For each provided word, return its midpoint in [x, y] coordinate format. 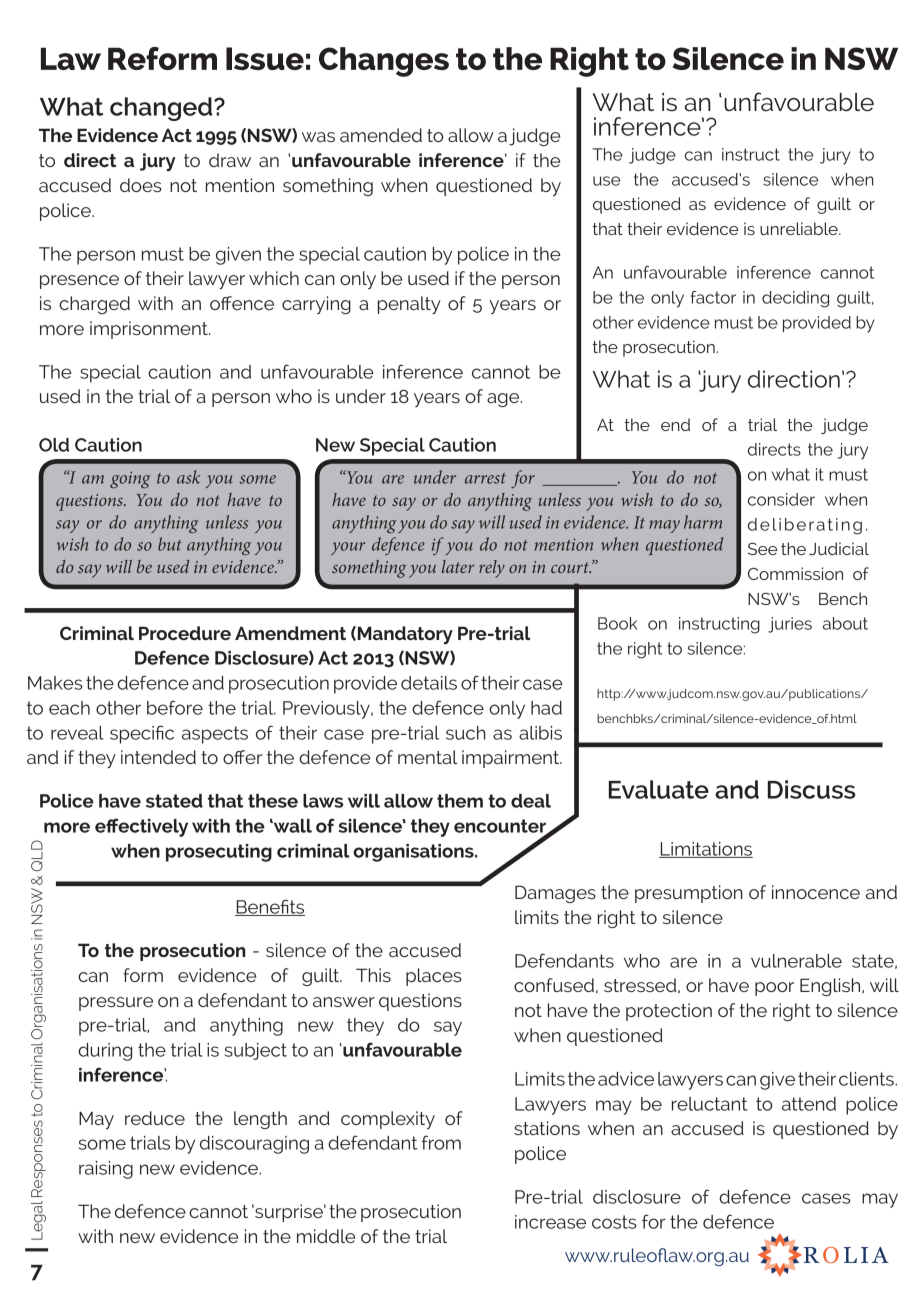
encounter [501, 827]
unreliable [800, 228]
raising [106, 1170]
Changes [384, 62]
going [130, 479]
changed [162, 109]
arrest [485, 478]
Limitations [706, 850]
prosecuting [219, 853]
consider [781, 499]
